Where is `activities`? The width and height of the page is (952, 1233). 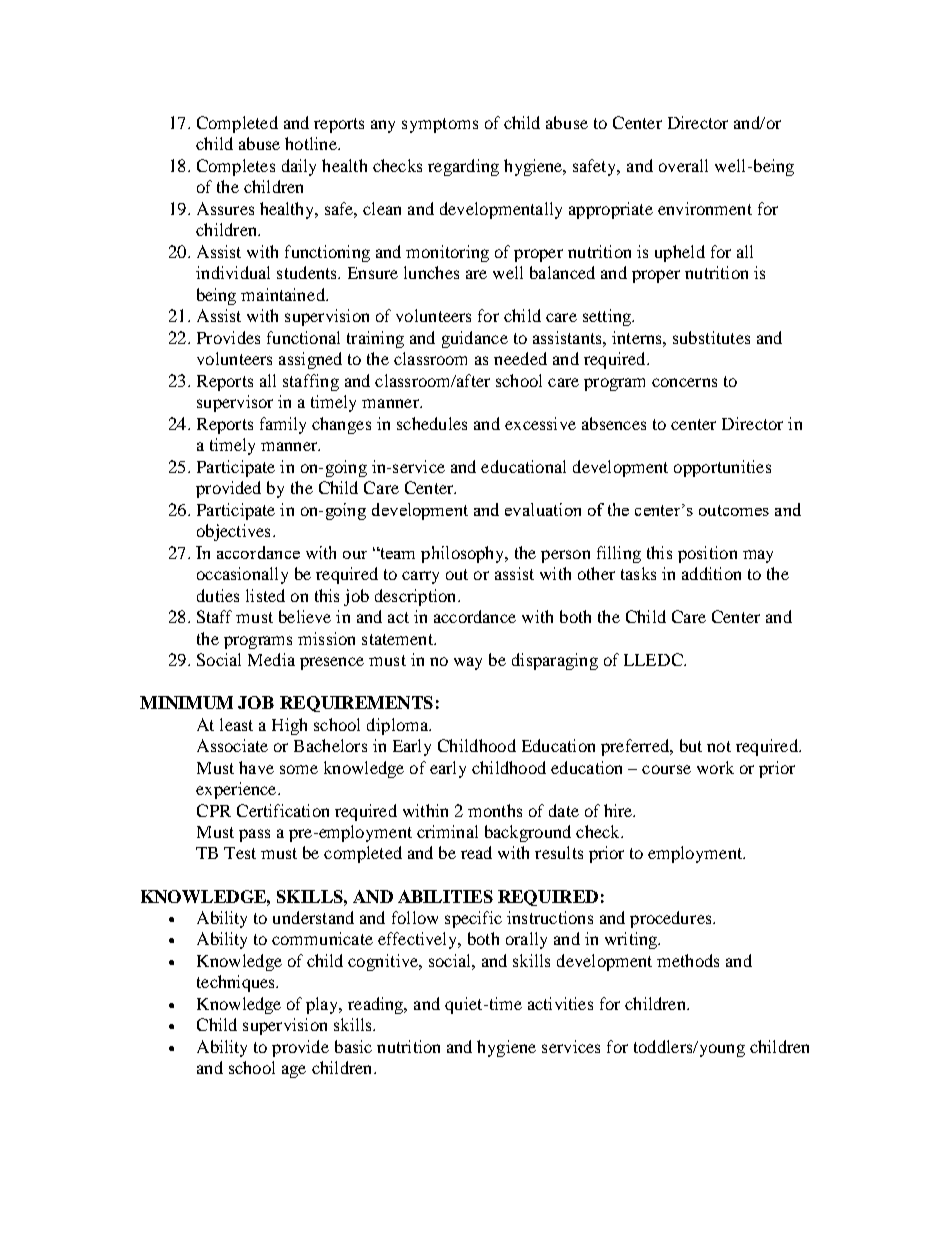 activities is located at coordinates (560, 1003).
